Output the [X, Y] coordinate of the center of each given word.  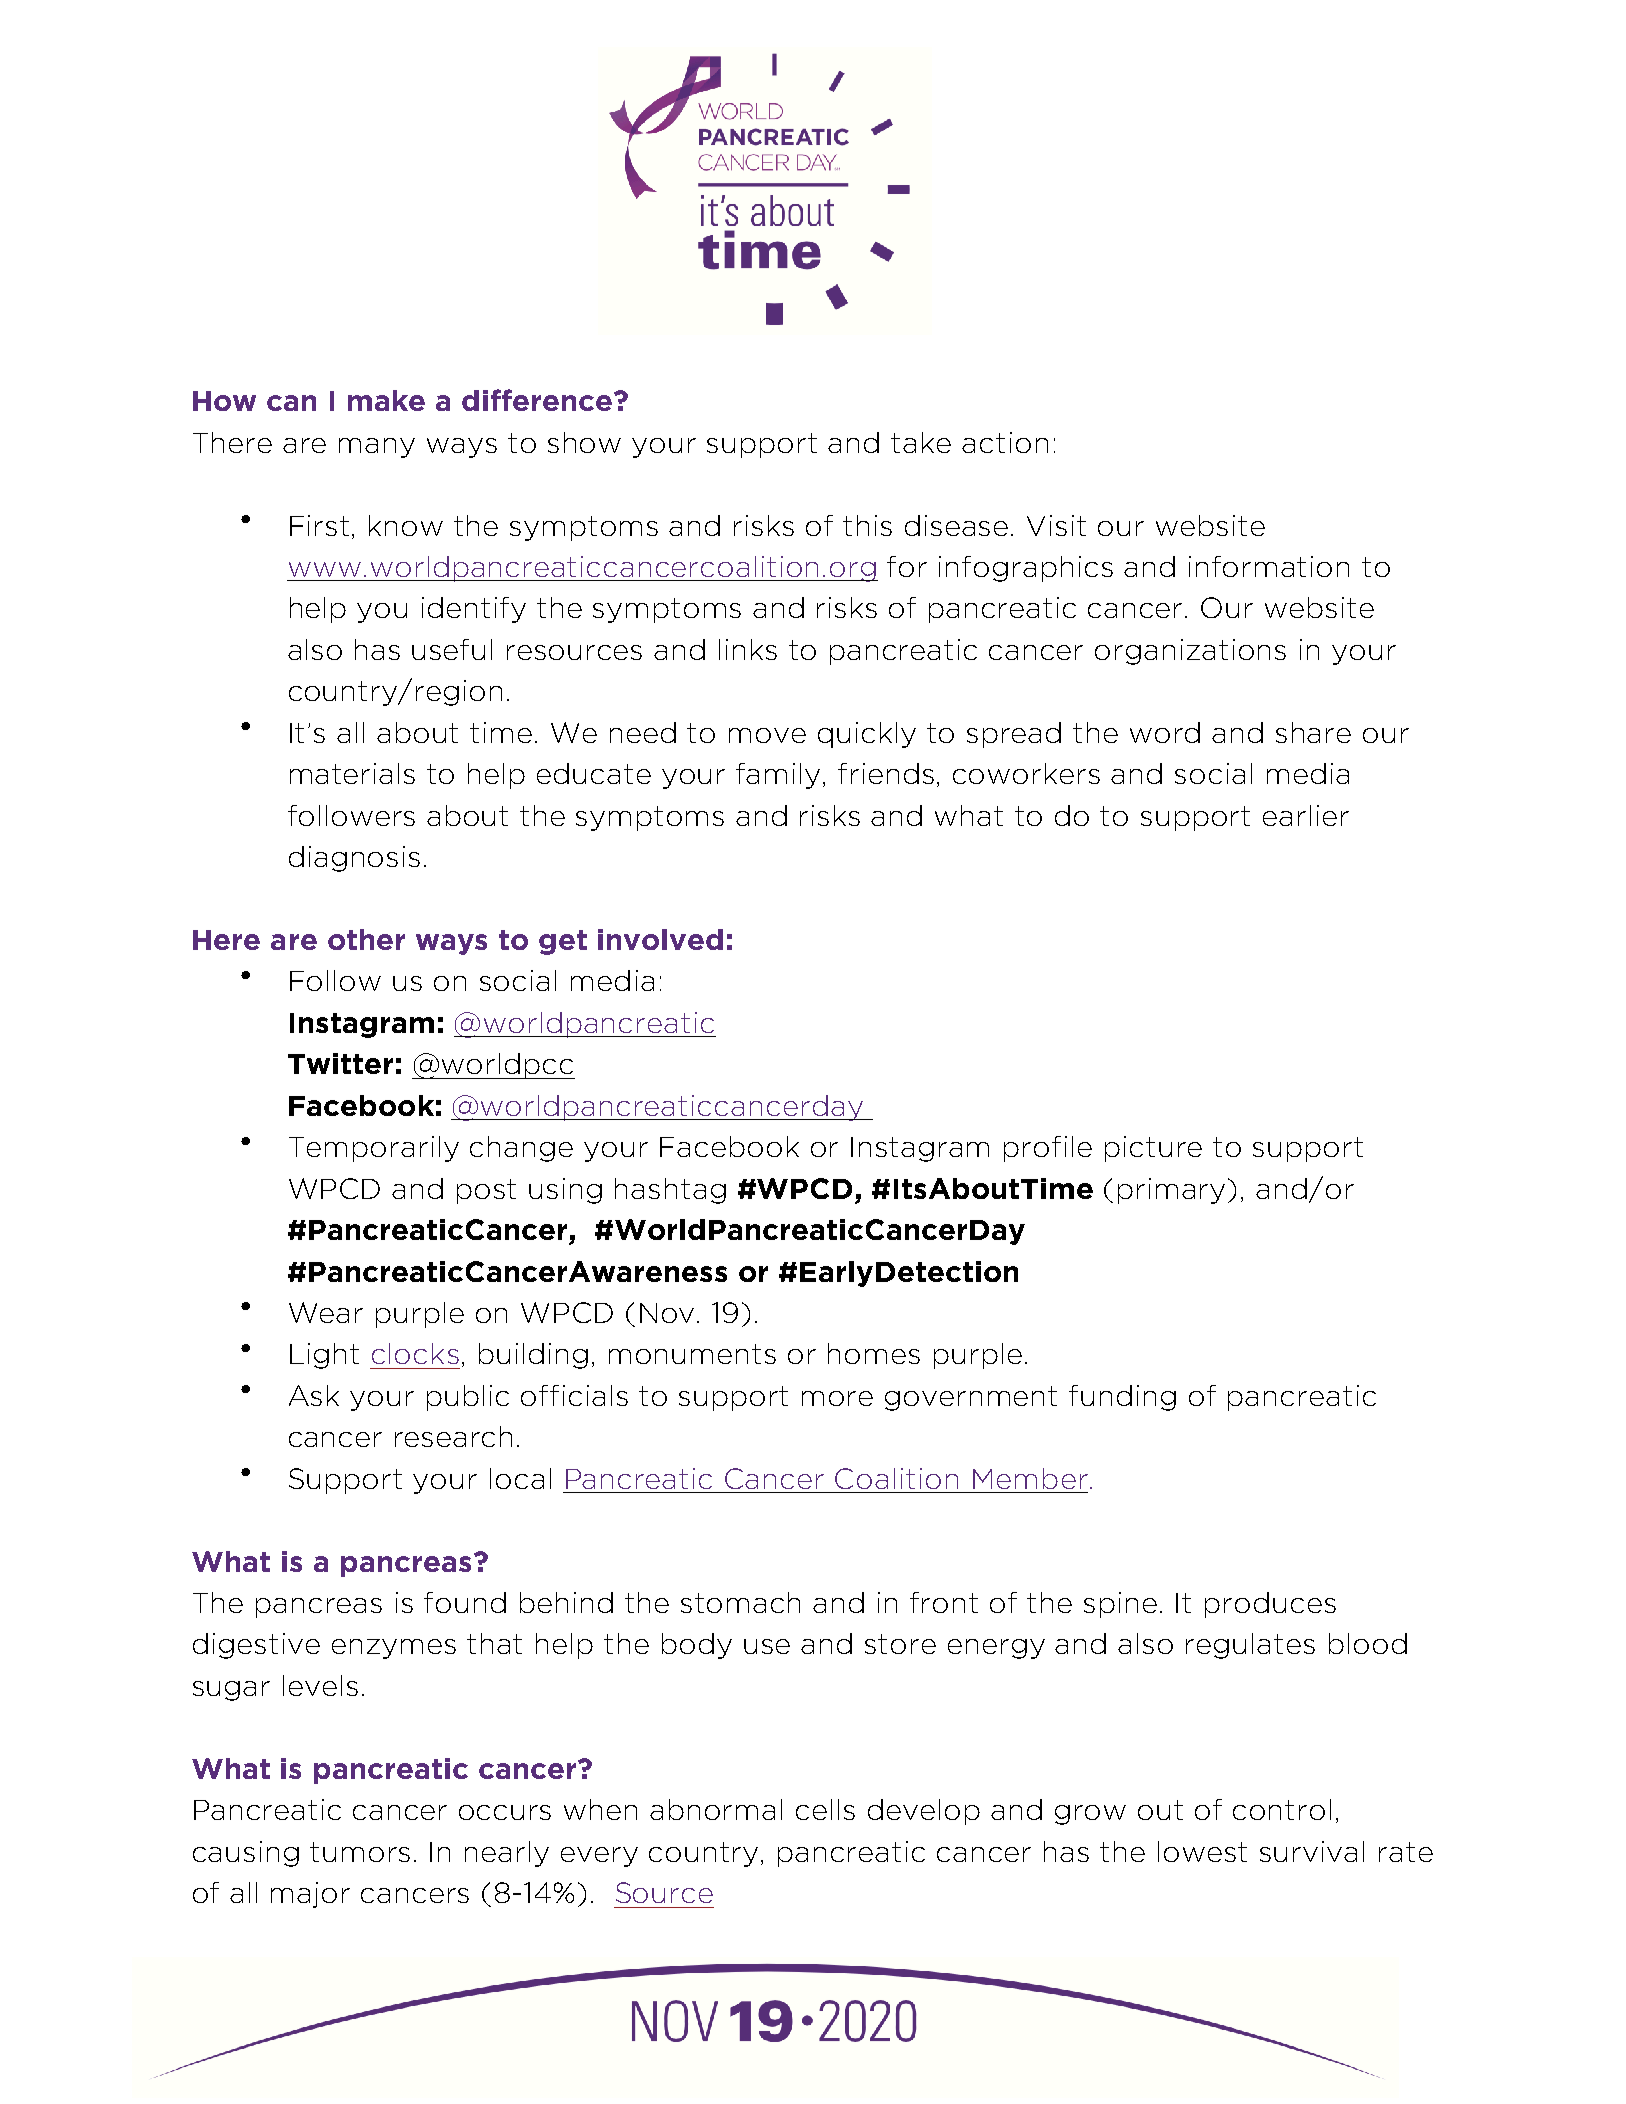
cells [825, 1809]
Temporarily [374, 1149]
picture [1153, 1149]
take [921, 442]
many [377, 448]
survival [1312, 1851]
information [1269, 566]
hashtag [670, 1191]
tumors [360, 1852]
